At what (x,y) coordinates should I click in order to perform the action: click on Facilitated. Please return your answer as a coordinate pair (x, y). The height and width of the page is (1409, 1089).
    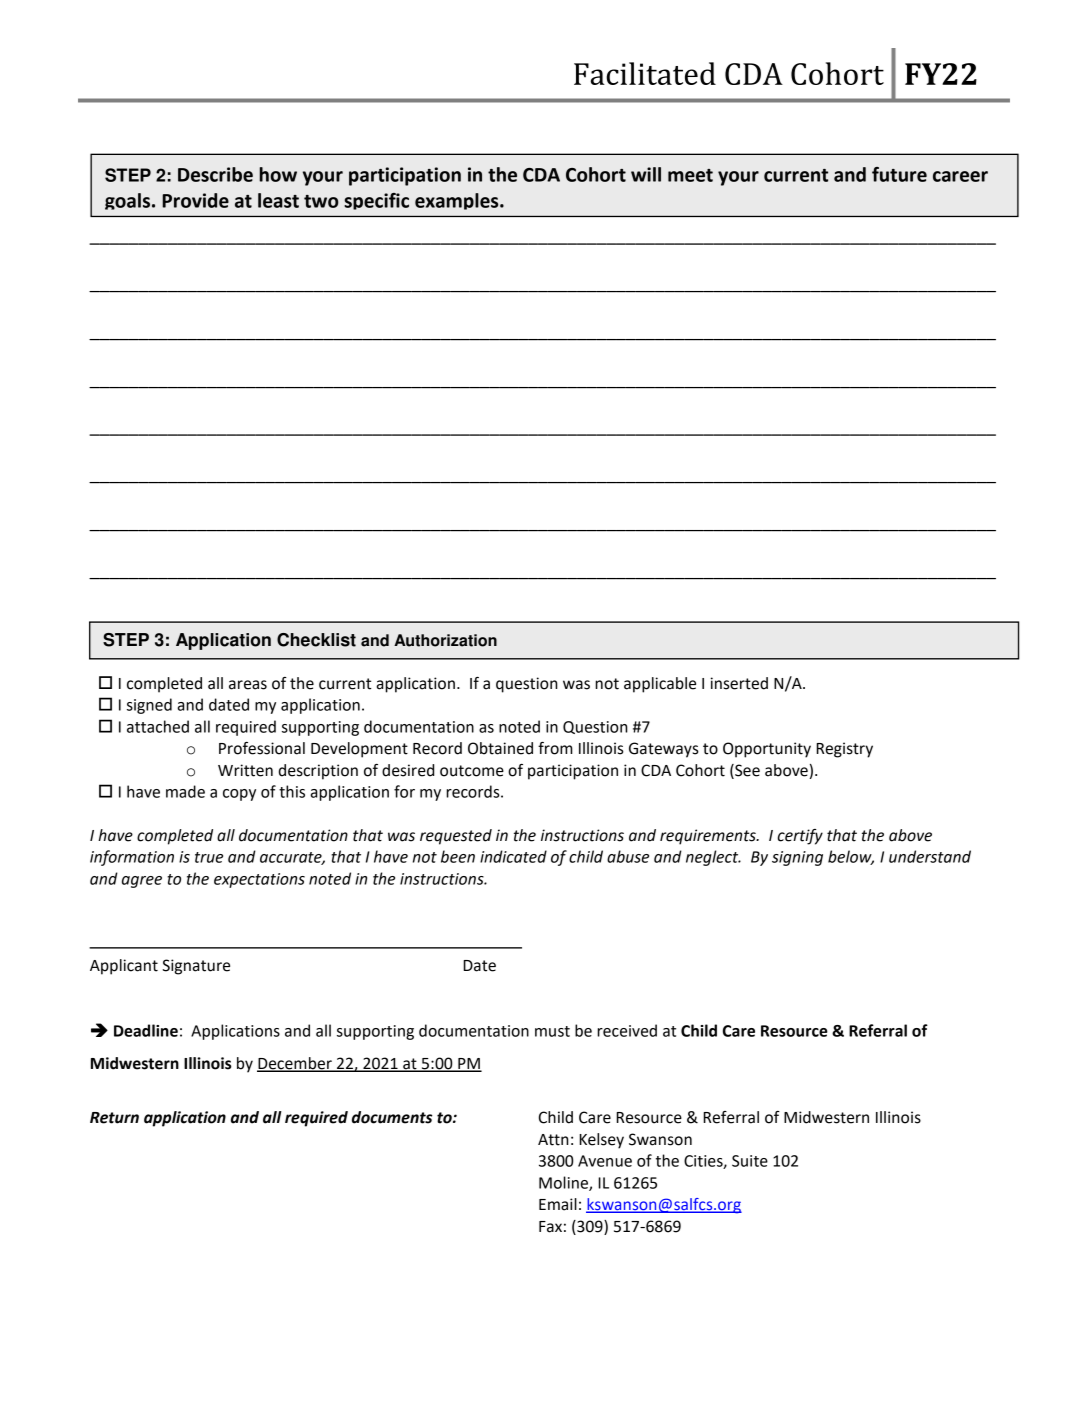
    Looking at the image, I should click on (645, 73).
